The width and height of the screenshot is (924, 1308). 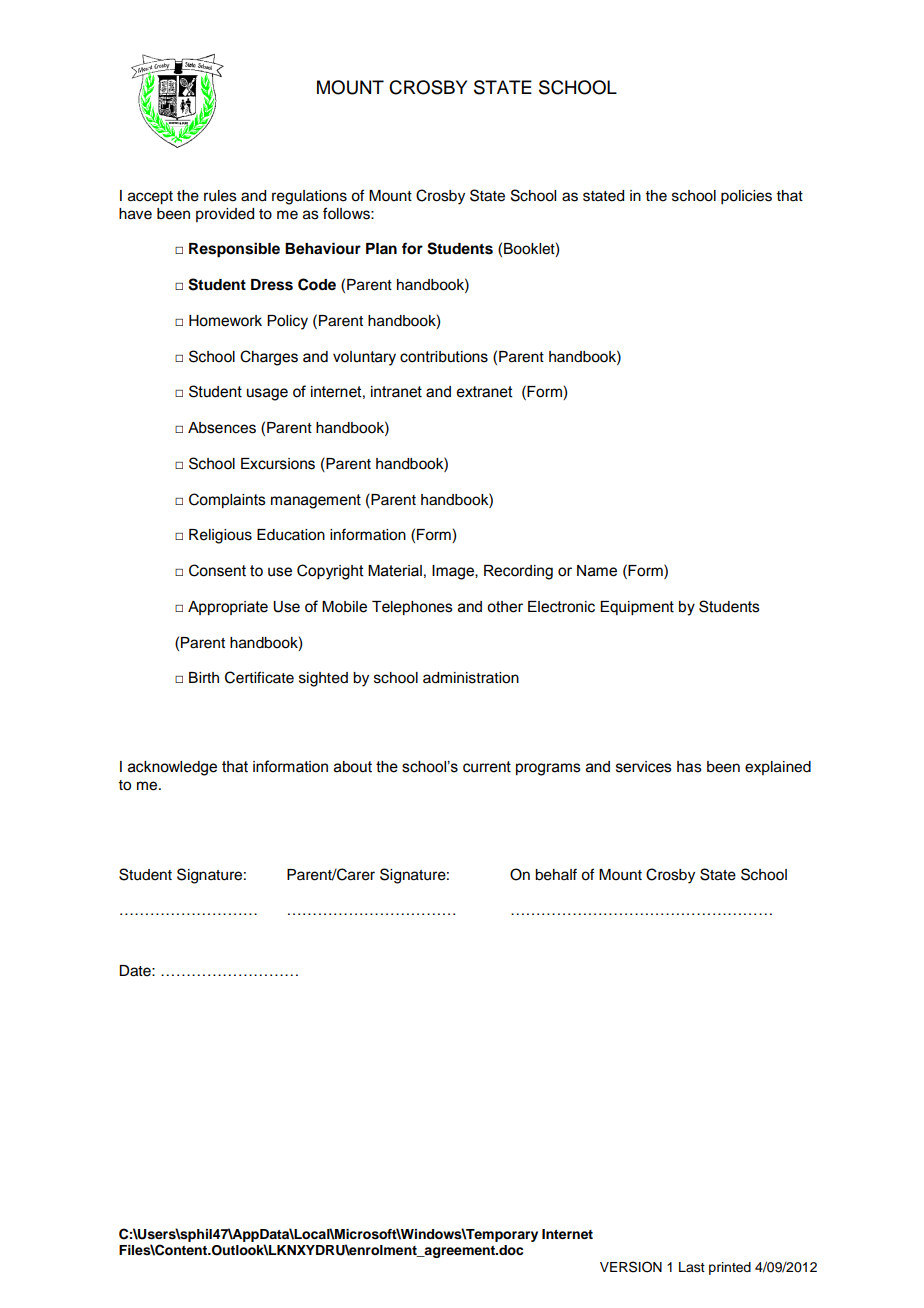 I want to click on Image, so click(x=454, y=572).
